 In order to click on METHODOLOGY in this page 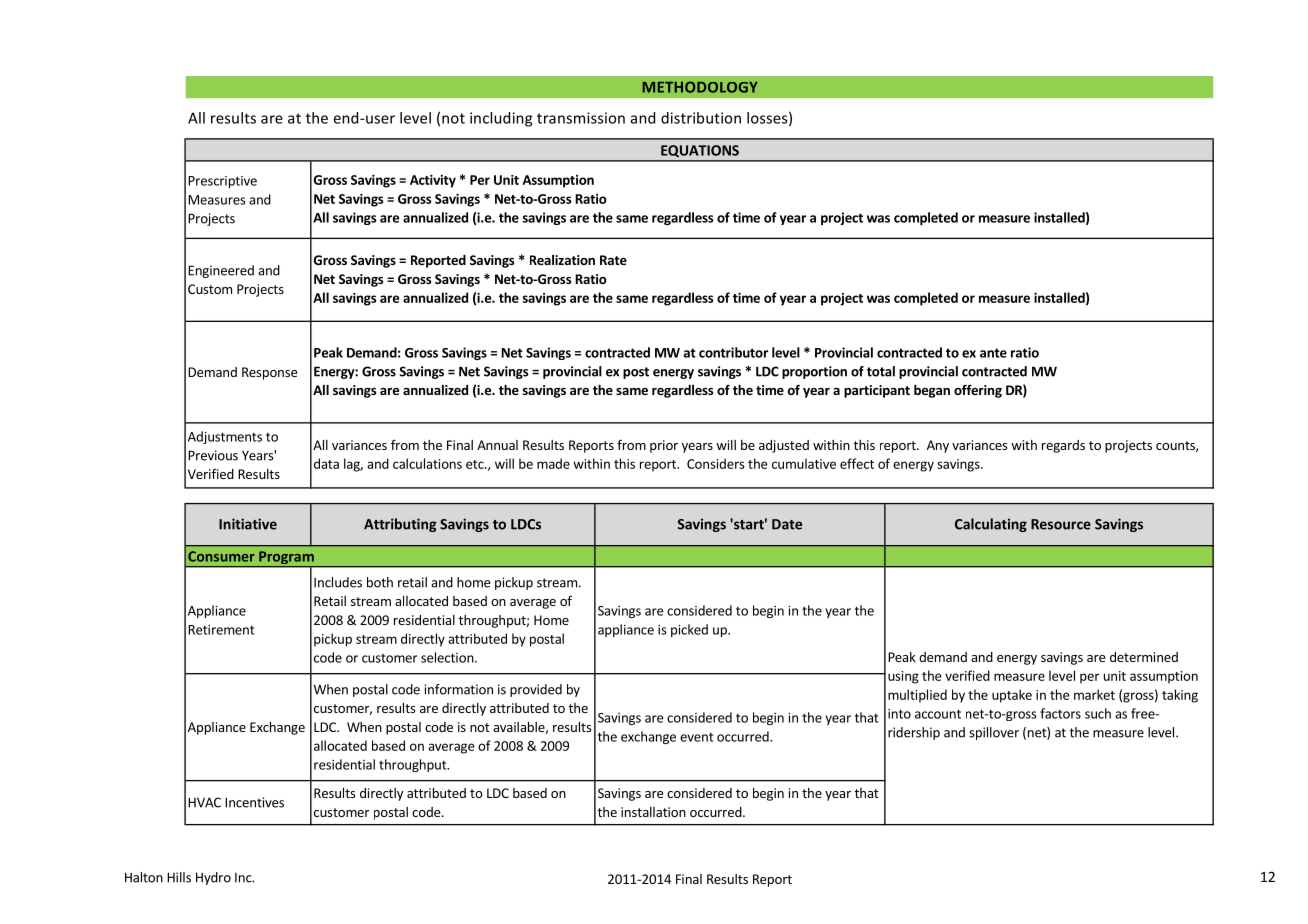, I will do `click(700, 87)`.
